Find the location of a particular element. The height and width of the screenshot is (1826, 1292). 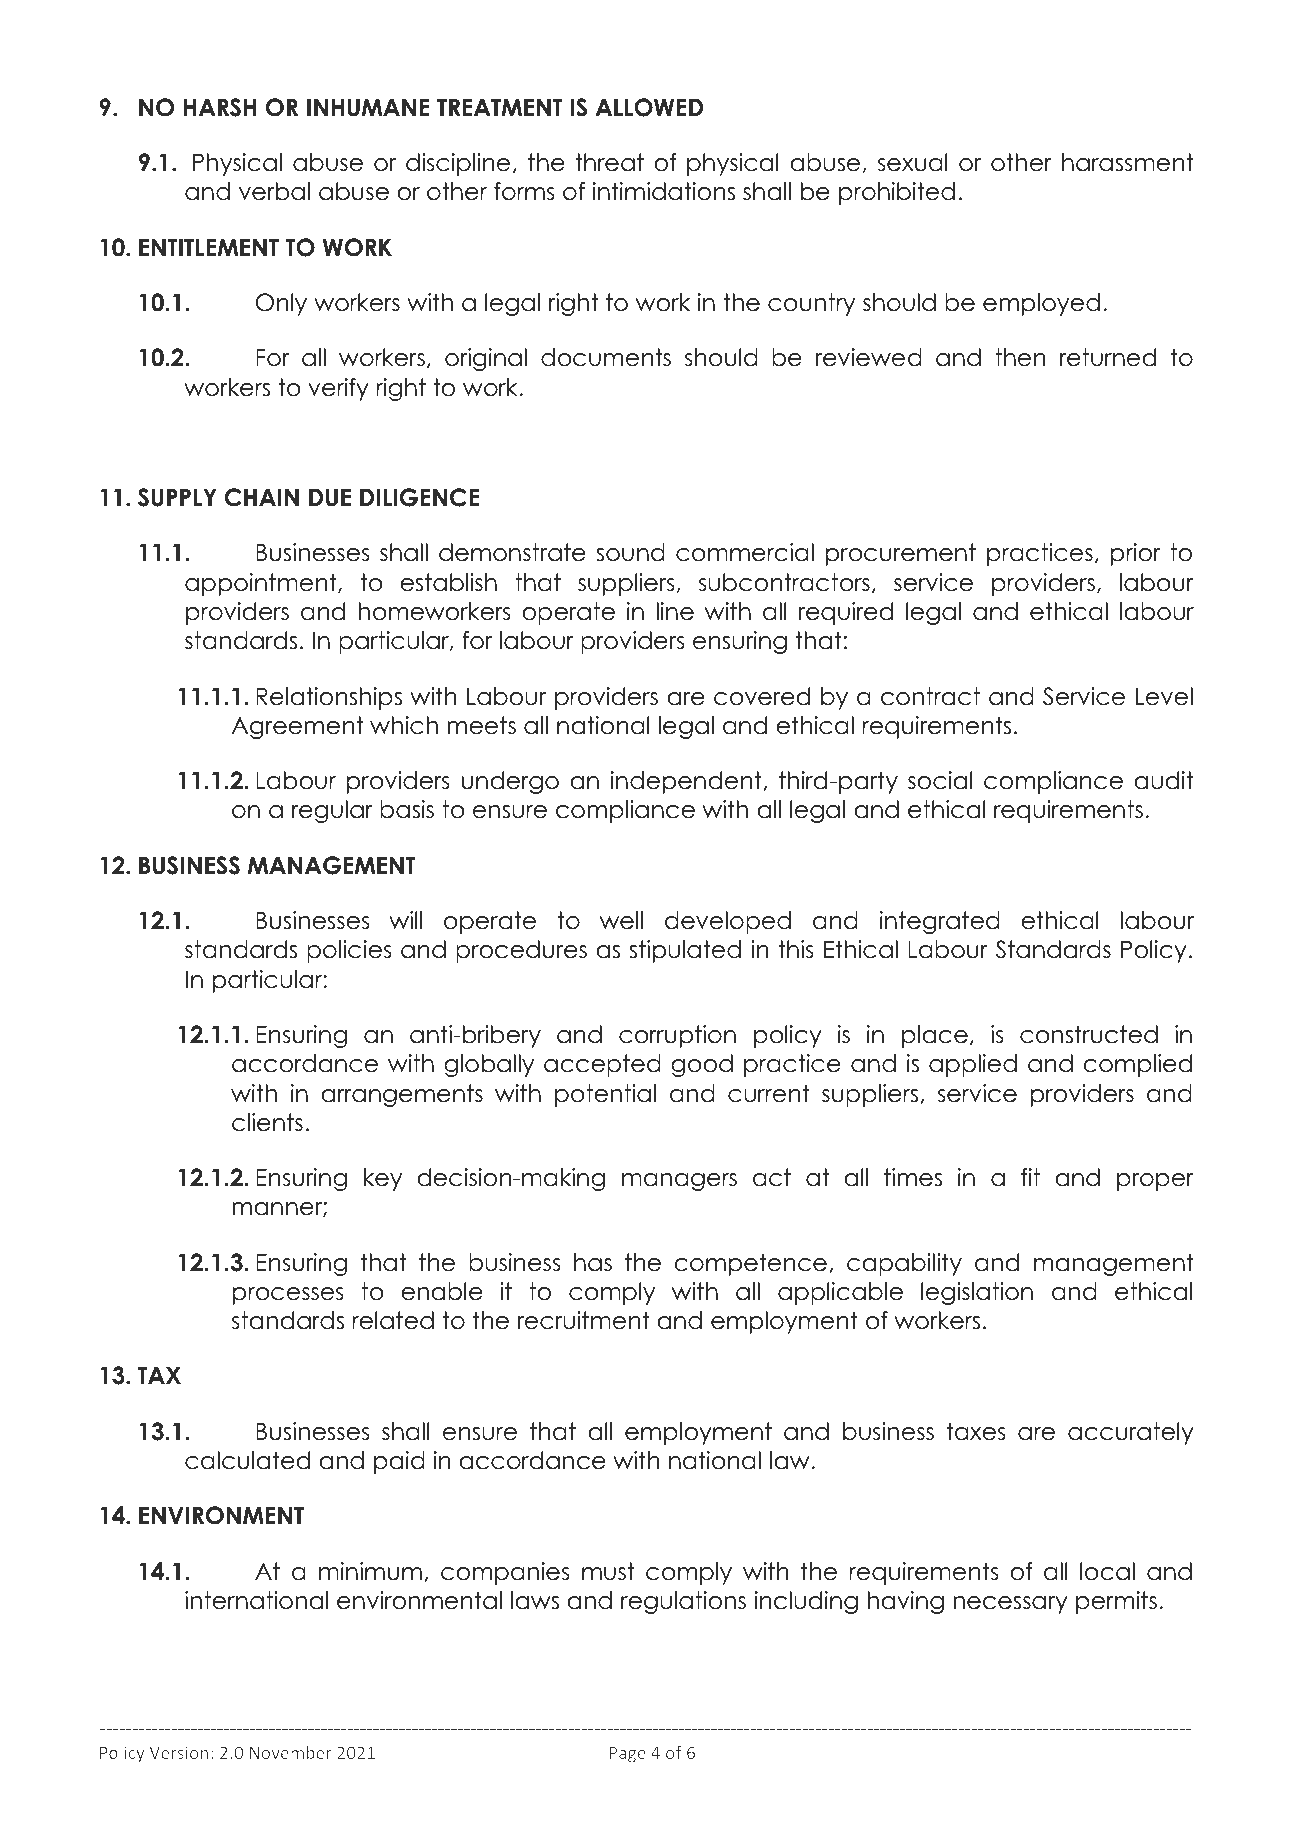

verbal is located at coordinates (274, 191).
